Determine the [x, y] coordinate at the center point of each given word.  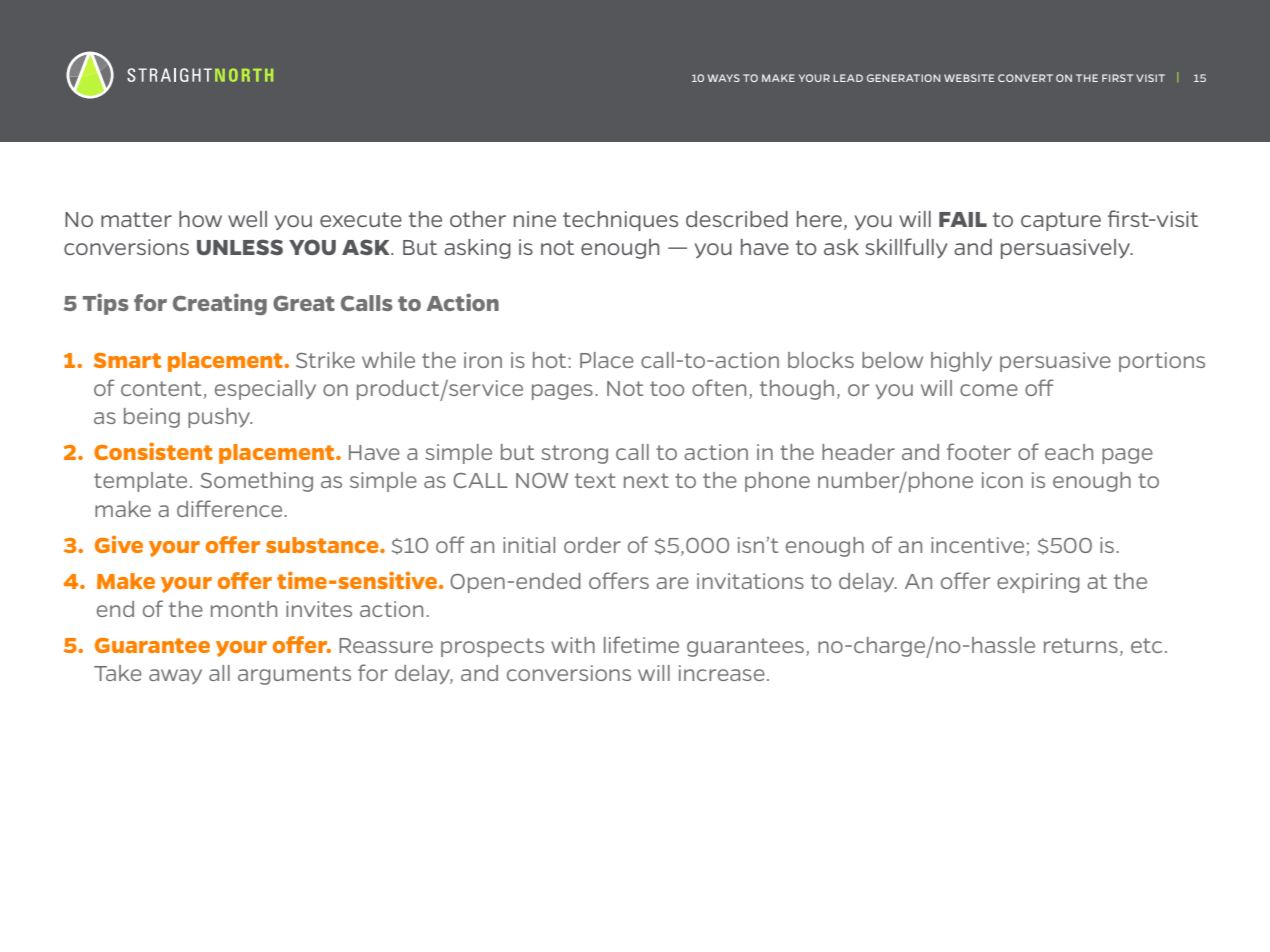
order [592, 545]
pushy [220, 418]
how [200, 219]
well [247, 219]
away [175, 676]
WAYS [724, 78]
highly [961, 362]
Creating [220, 304]
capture [1061, 221]
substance [323, 545]
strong [574, 454]
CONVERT [1025, 78]
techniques [620, 221]
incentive [977, 545]
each [1069, 452]
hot [551, 360]
